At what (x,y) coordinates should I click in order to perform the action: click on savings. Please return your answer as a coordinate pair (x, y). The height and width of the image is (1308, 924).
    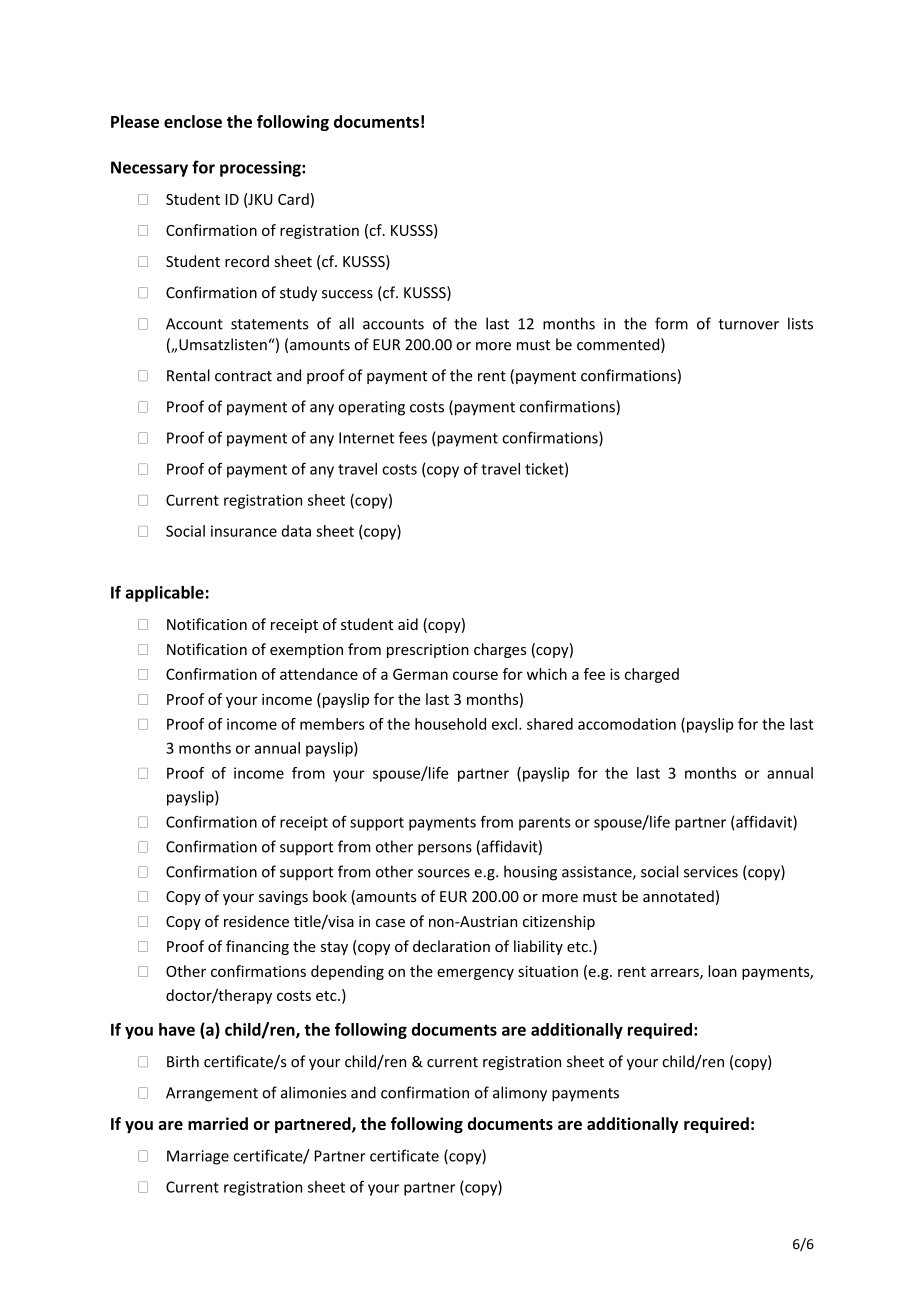
    Looking at the image, I should click on (283, 898).
